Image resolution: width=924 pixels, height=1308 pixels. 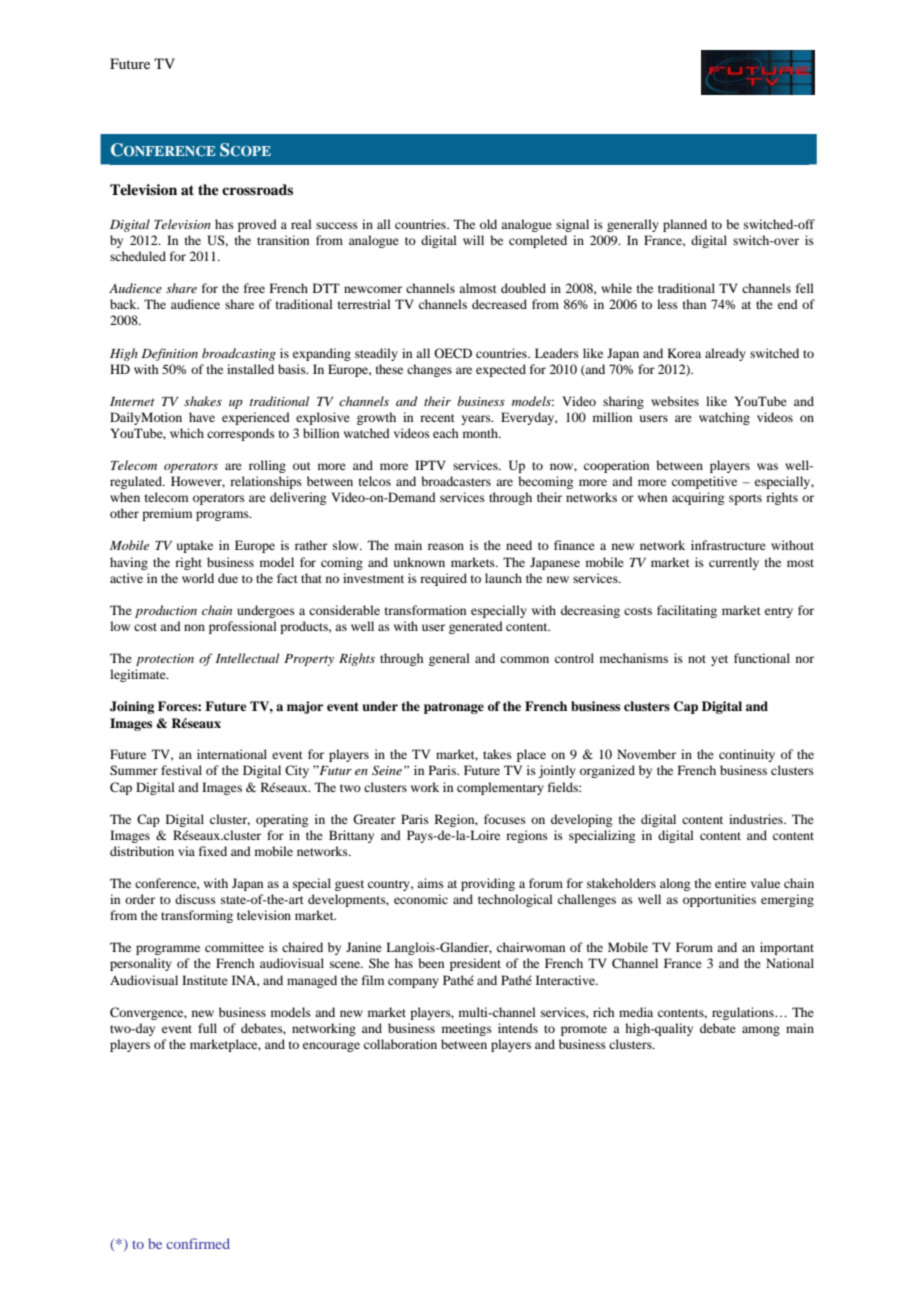 What do you see at coordinates (685, 225) in the screenshot?
I see `planned` at bounding box center [685, 225].
